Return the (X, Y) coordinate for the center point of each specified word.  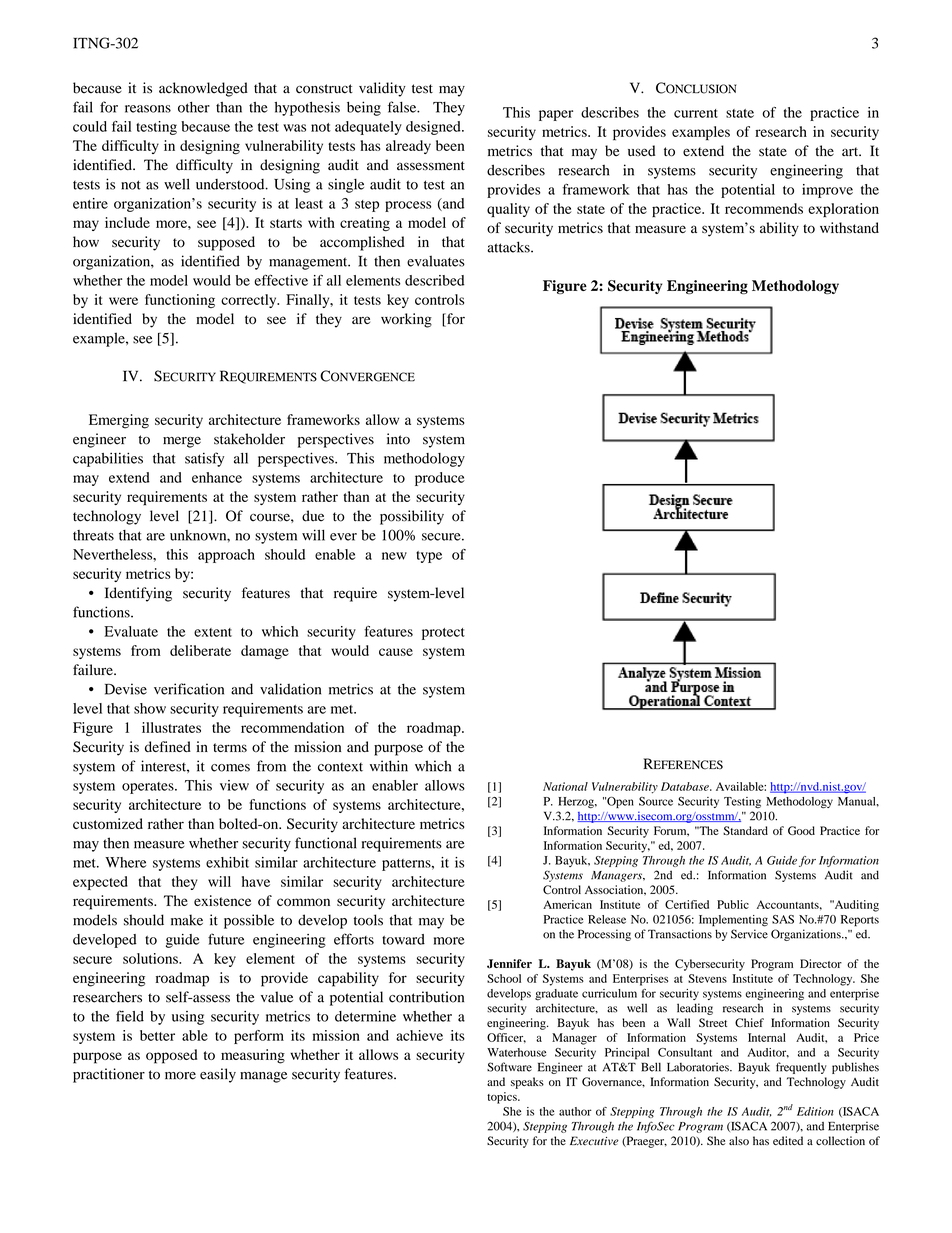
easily (218, 1075)
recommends (764, 208)
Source (656, 801)
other (194, 107)
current (696, 113)
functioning (180, 301)
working (406, 320)
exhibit (227, 862)
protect (443, 634)
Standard (745, 830)
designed (434, 128)
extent (213, 632)
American (567, 904)
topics (503, 1098)
